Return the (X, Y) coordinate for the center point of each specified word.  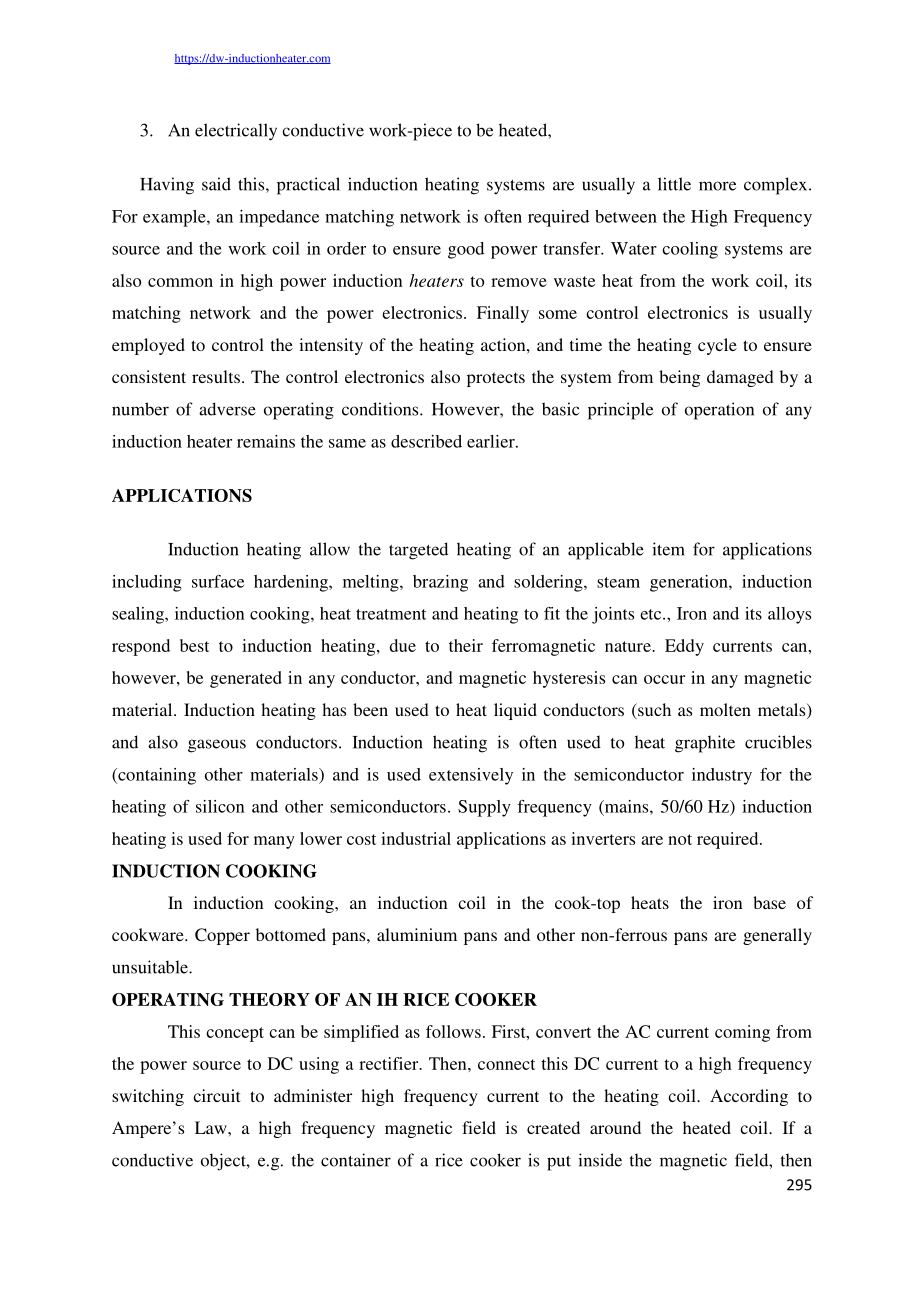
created (553, 1127)
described (426, 441)
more (717, 186)
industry (722, 776)
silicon (220, 806)
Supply (484, 808)
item (668, 549)
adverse (227, 409)
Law (212, 1127)
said (216, 184)
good (466, 250)
